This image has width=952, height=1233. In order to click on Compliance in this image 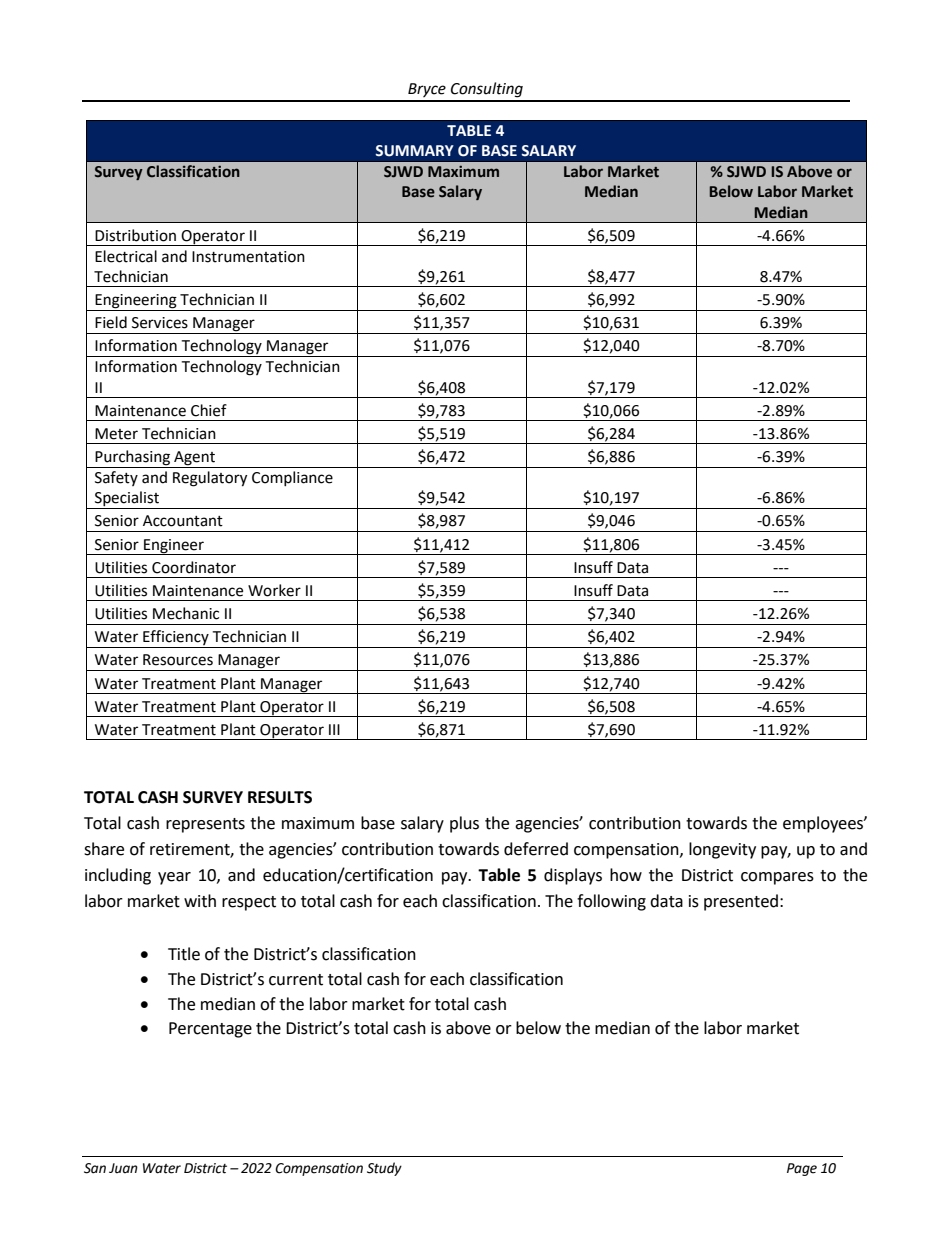, I will do `click(292, 478)`.
